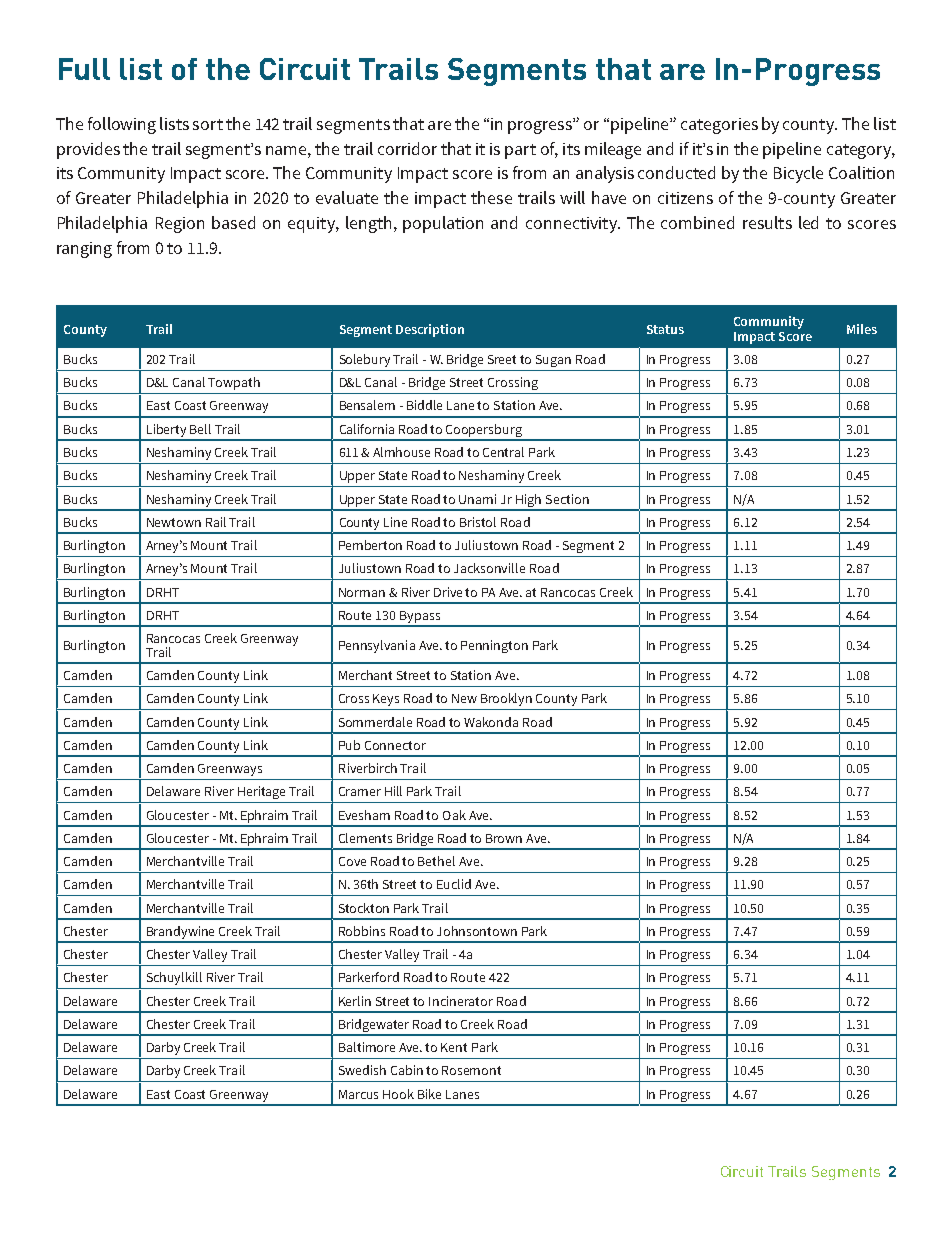 The height and width of the screenshot is (1233, 952). Describe the element at coordinates (719, 126) in the screenshot. I see `categories` at that location.
